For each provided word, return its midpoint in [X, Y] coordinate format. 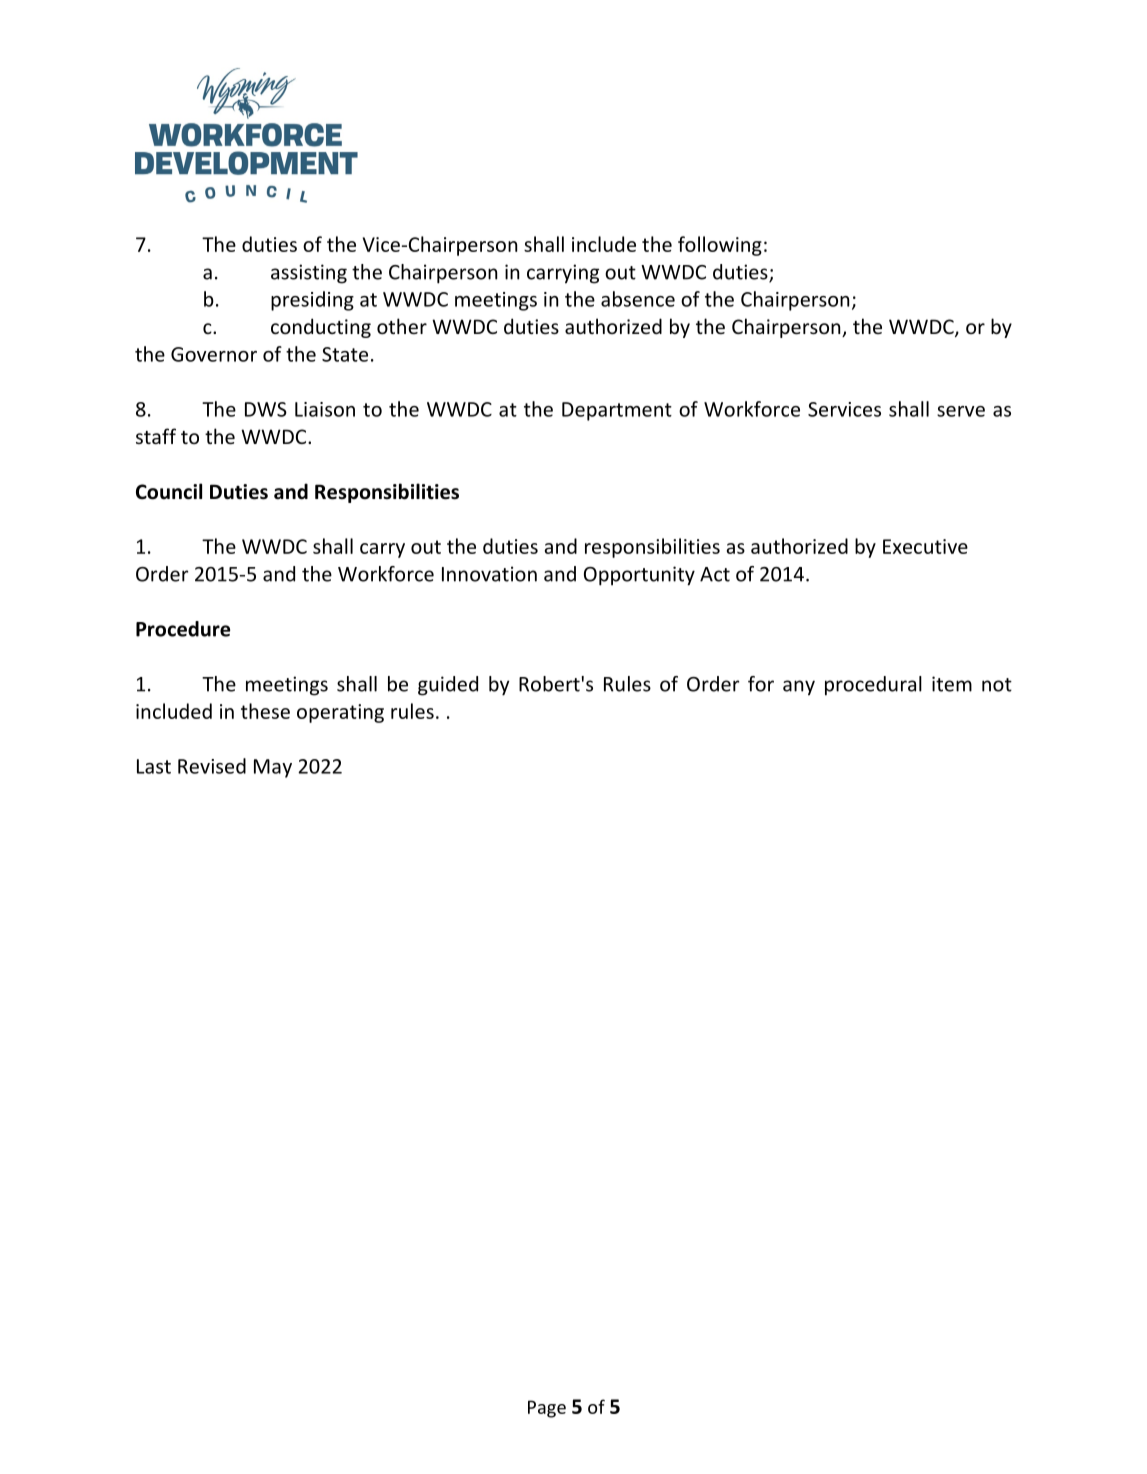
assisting [309, 274]
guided [448, 686]
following [720, 246]
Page [547, 1409]
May [273, 768]
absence [638, 299]
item [952, 684]
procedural [873, 686]
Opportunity [639, 576]
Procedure [183, 629]
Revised [212, 766]
